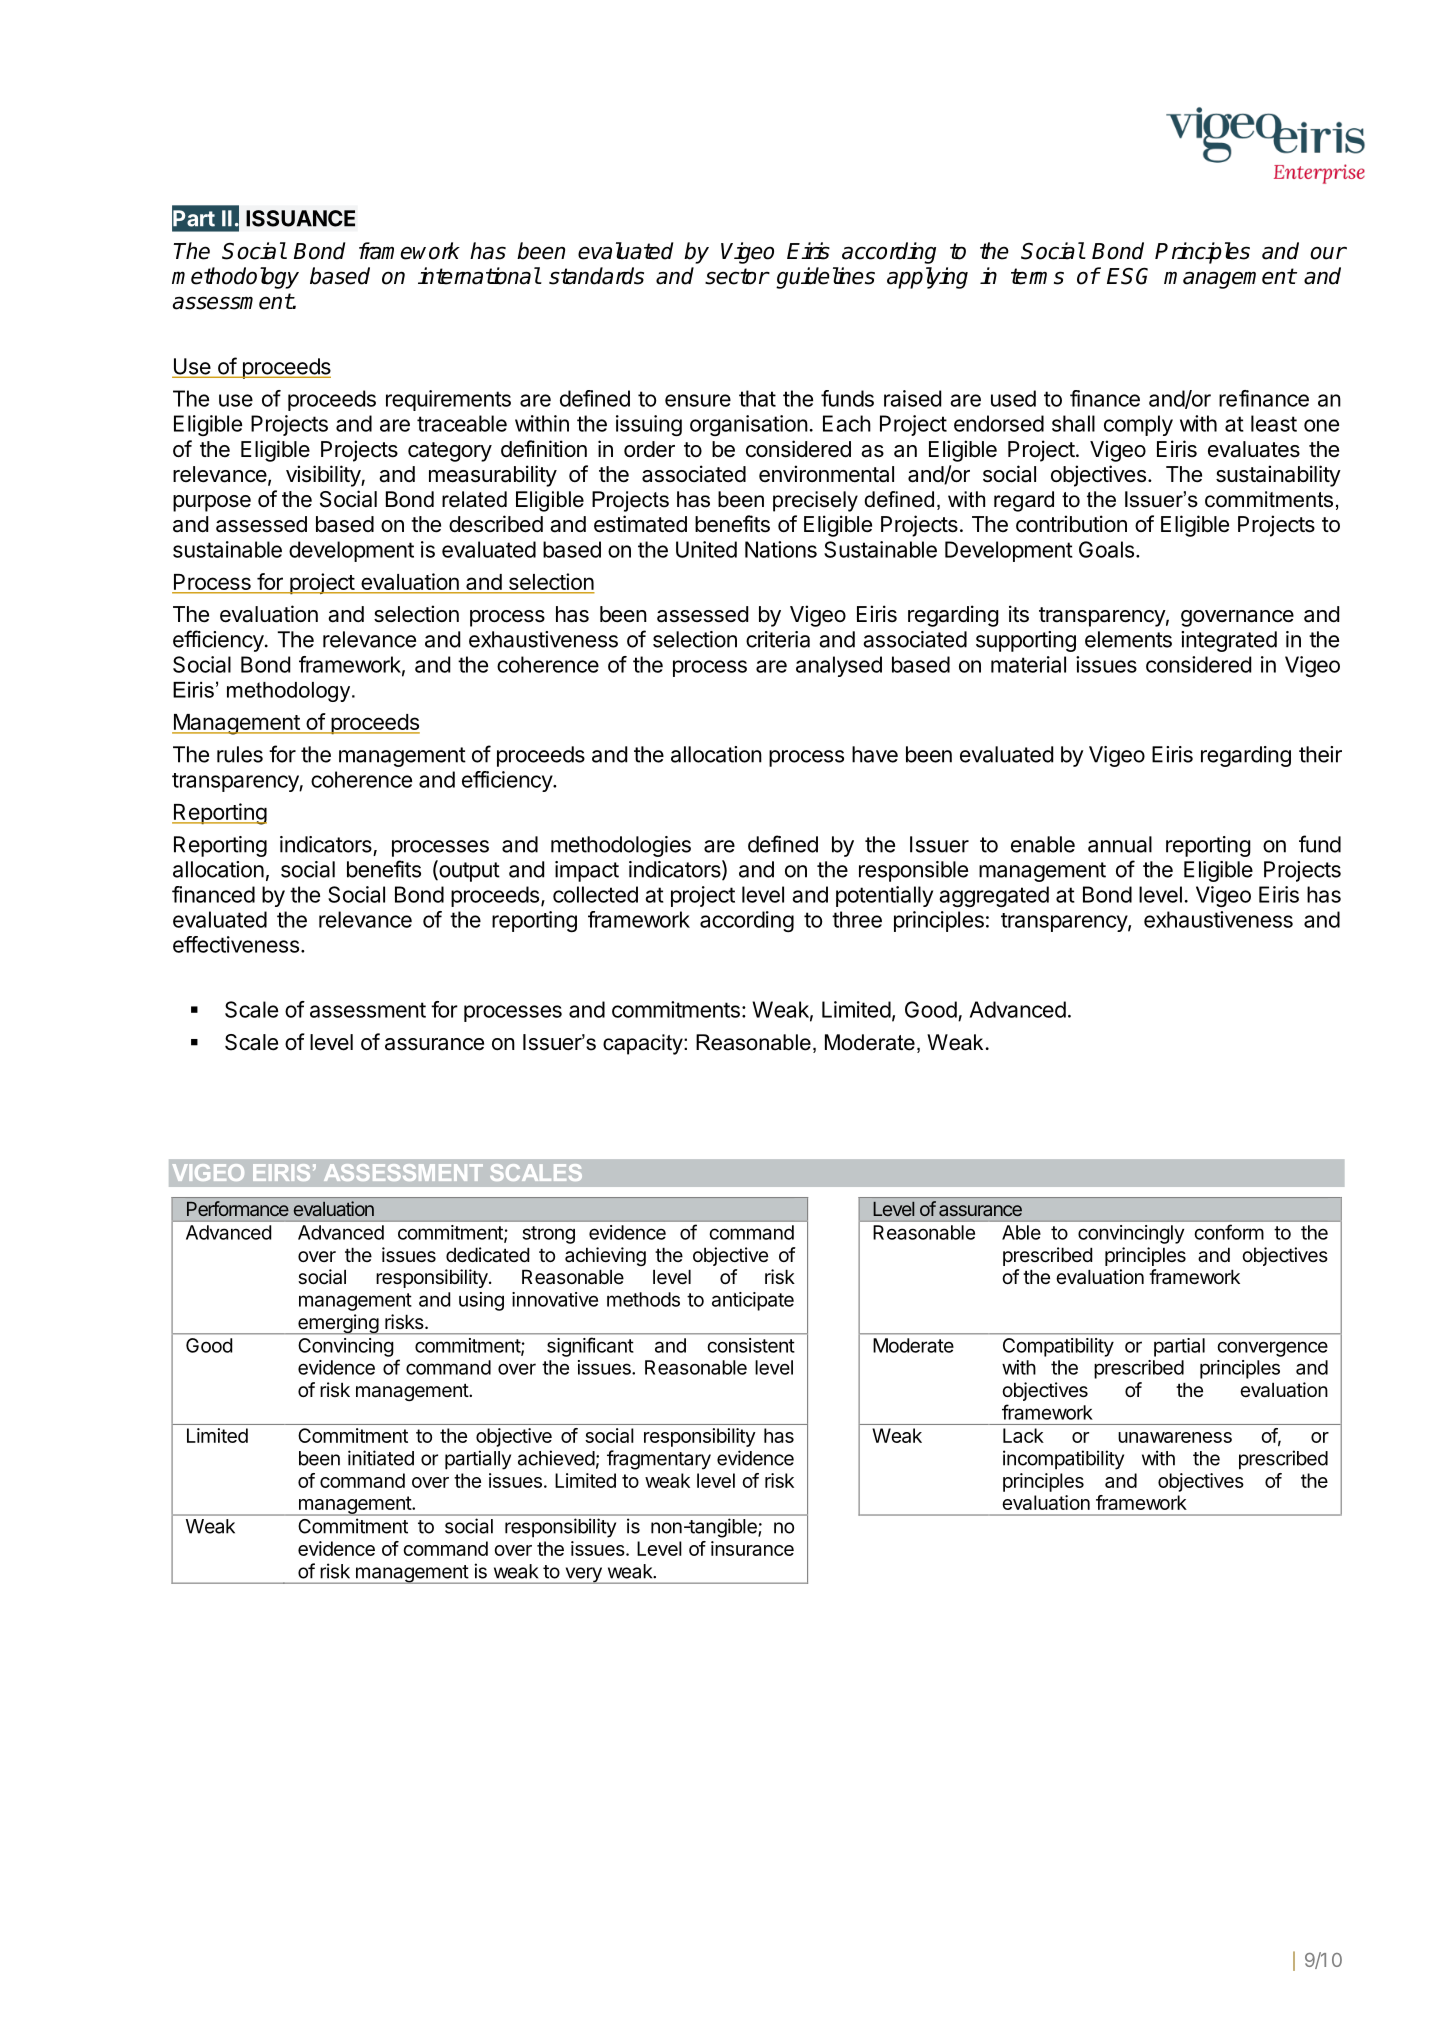  Describe the element at coordinates (300, 218) in the screenshot. I see `ISSUANCE` at that location.
